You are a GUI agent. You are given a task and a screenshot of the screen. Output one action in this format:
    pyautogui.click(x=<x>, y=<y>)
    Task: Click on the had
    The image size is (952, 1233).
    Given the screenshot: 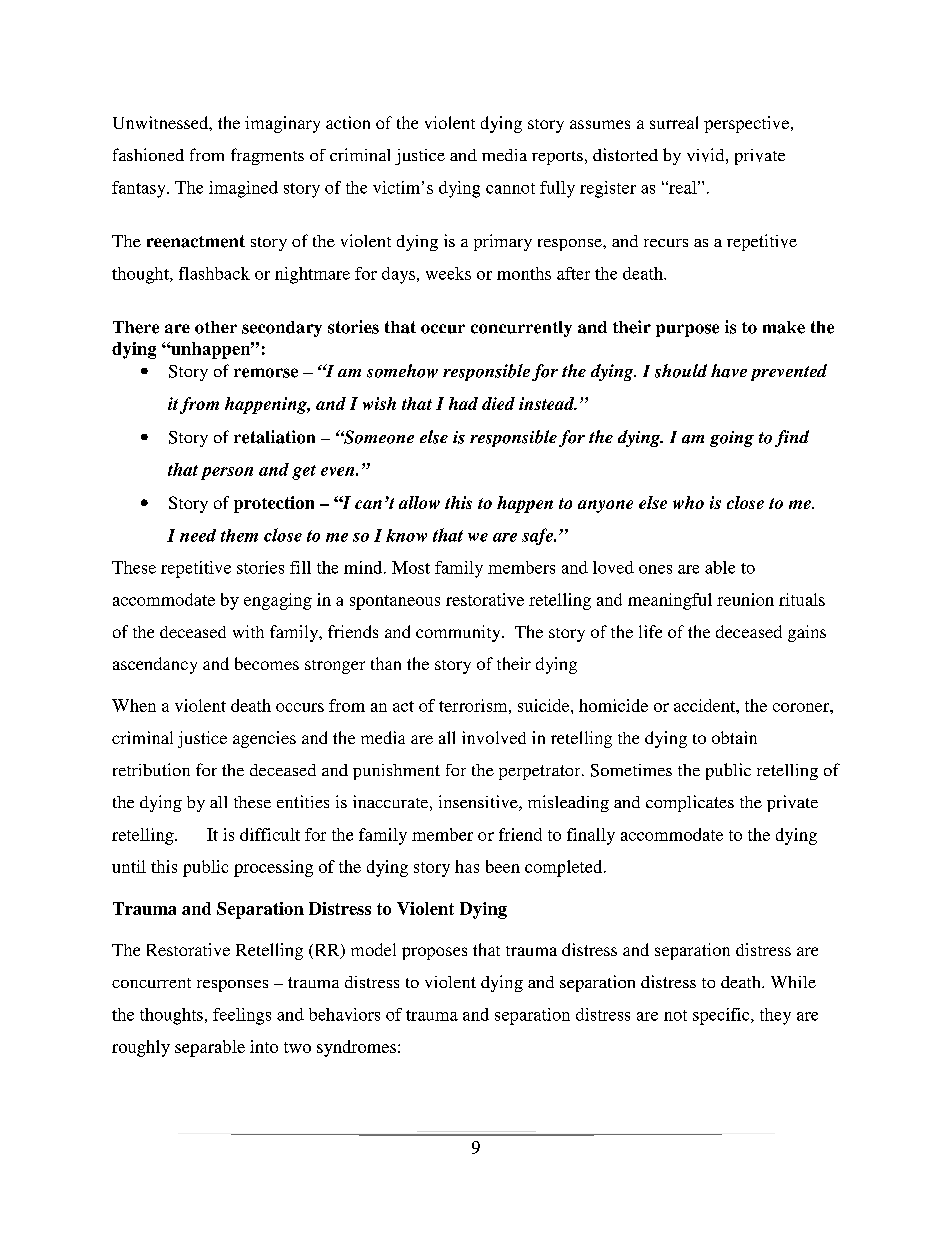 What is the action you would take?
    pyautogui.click(x=463, y=403)
